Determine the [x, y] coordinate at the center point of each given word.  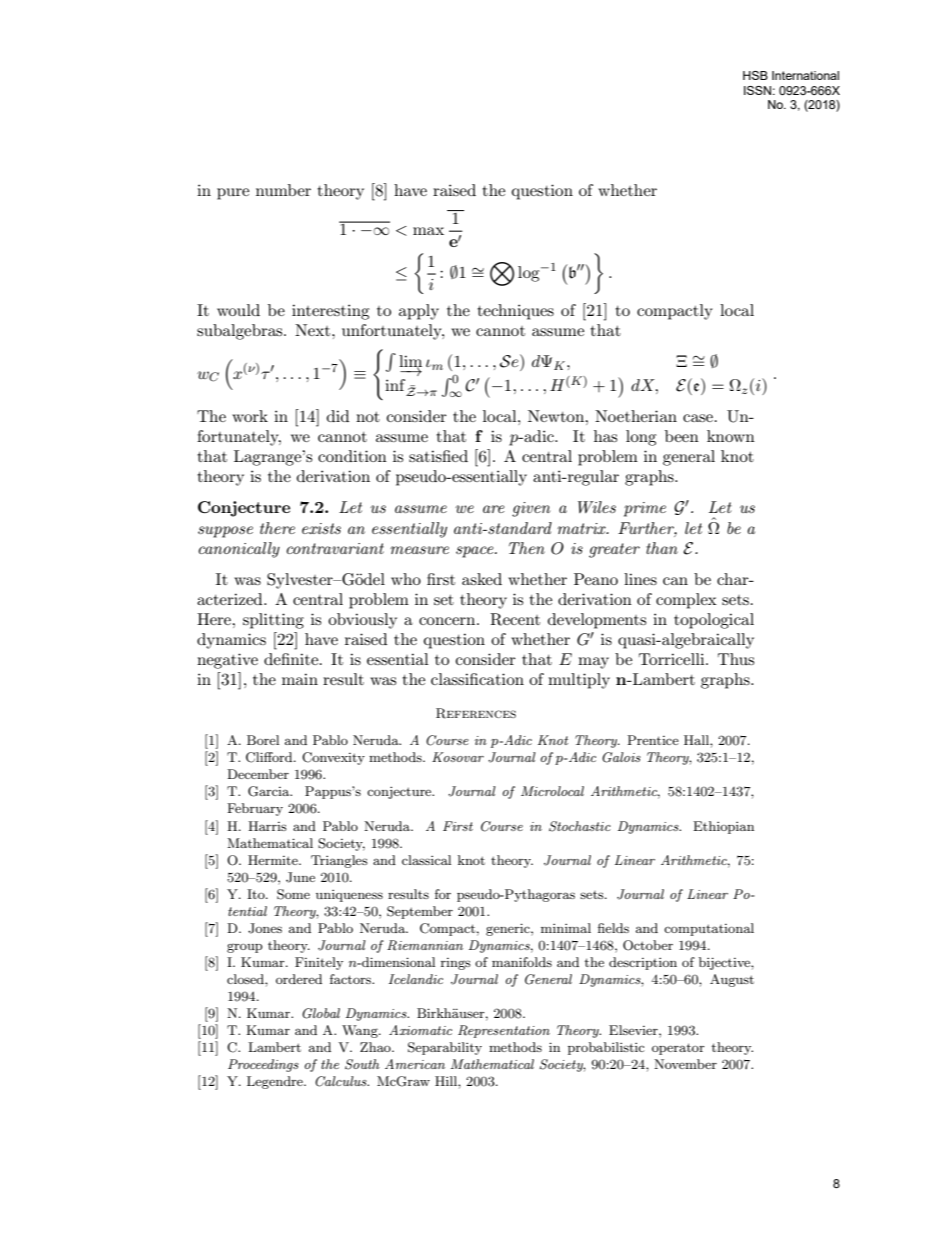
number [283, 190]
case [698, 418]
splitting [273, 621]
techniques [515, 312]
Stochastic [580, 826]
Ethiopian [723, 827]
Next [314, 330]
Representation [504, 1031]
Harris [267, 826]
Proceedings [263, 1065]
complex [686, 601]
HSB [755, 75]
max [428, 231]
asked [482, 579]
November [685, 1064]
